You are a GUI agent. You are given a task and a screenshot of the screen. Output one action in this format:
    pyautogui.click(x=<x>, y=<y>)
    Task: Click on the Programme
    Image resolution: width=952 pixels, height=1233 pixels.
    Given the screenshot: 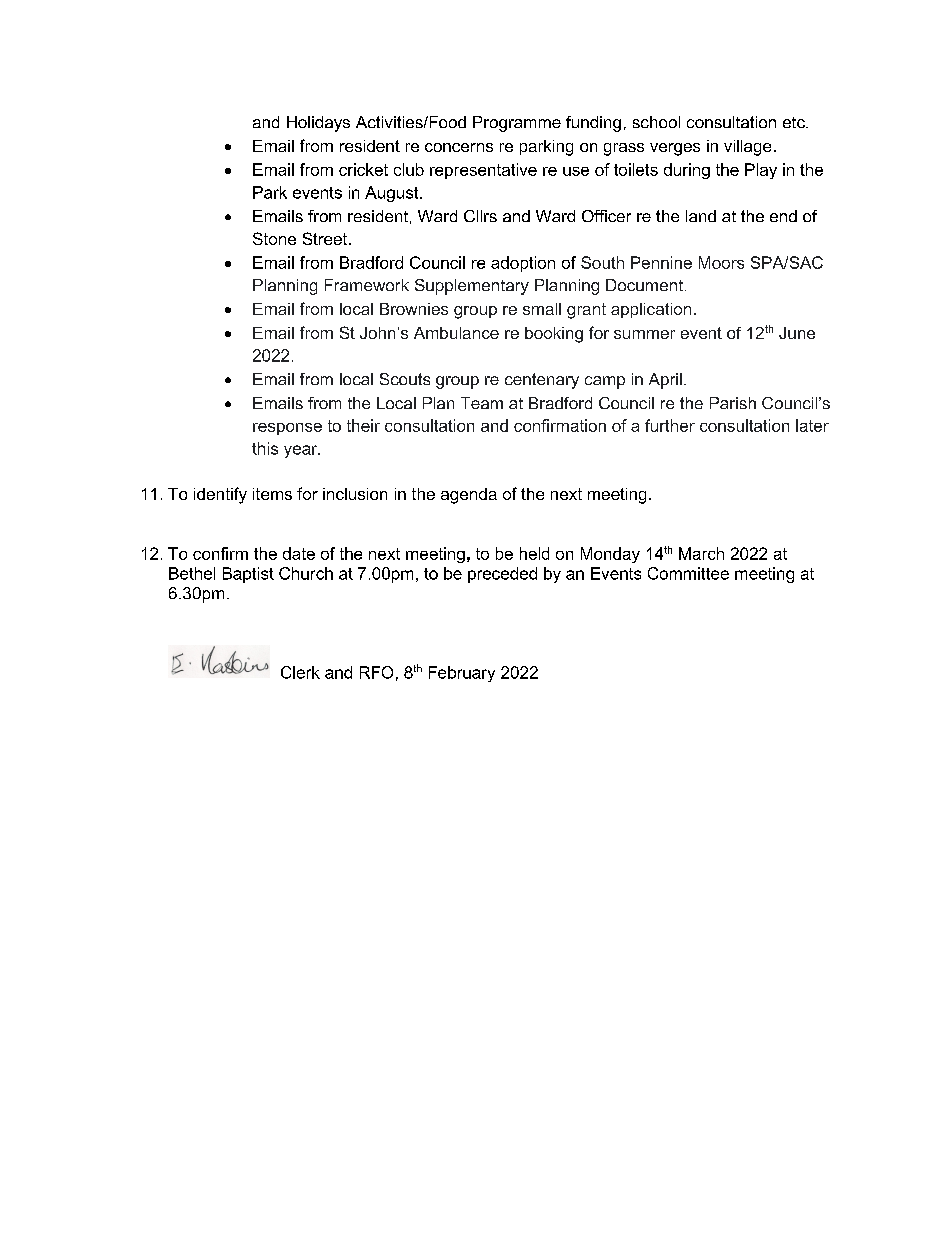 What is the action you would take?
    pyautogui.click(x=517, y=124)
